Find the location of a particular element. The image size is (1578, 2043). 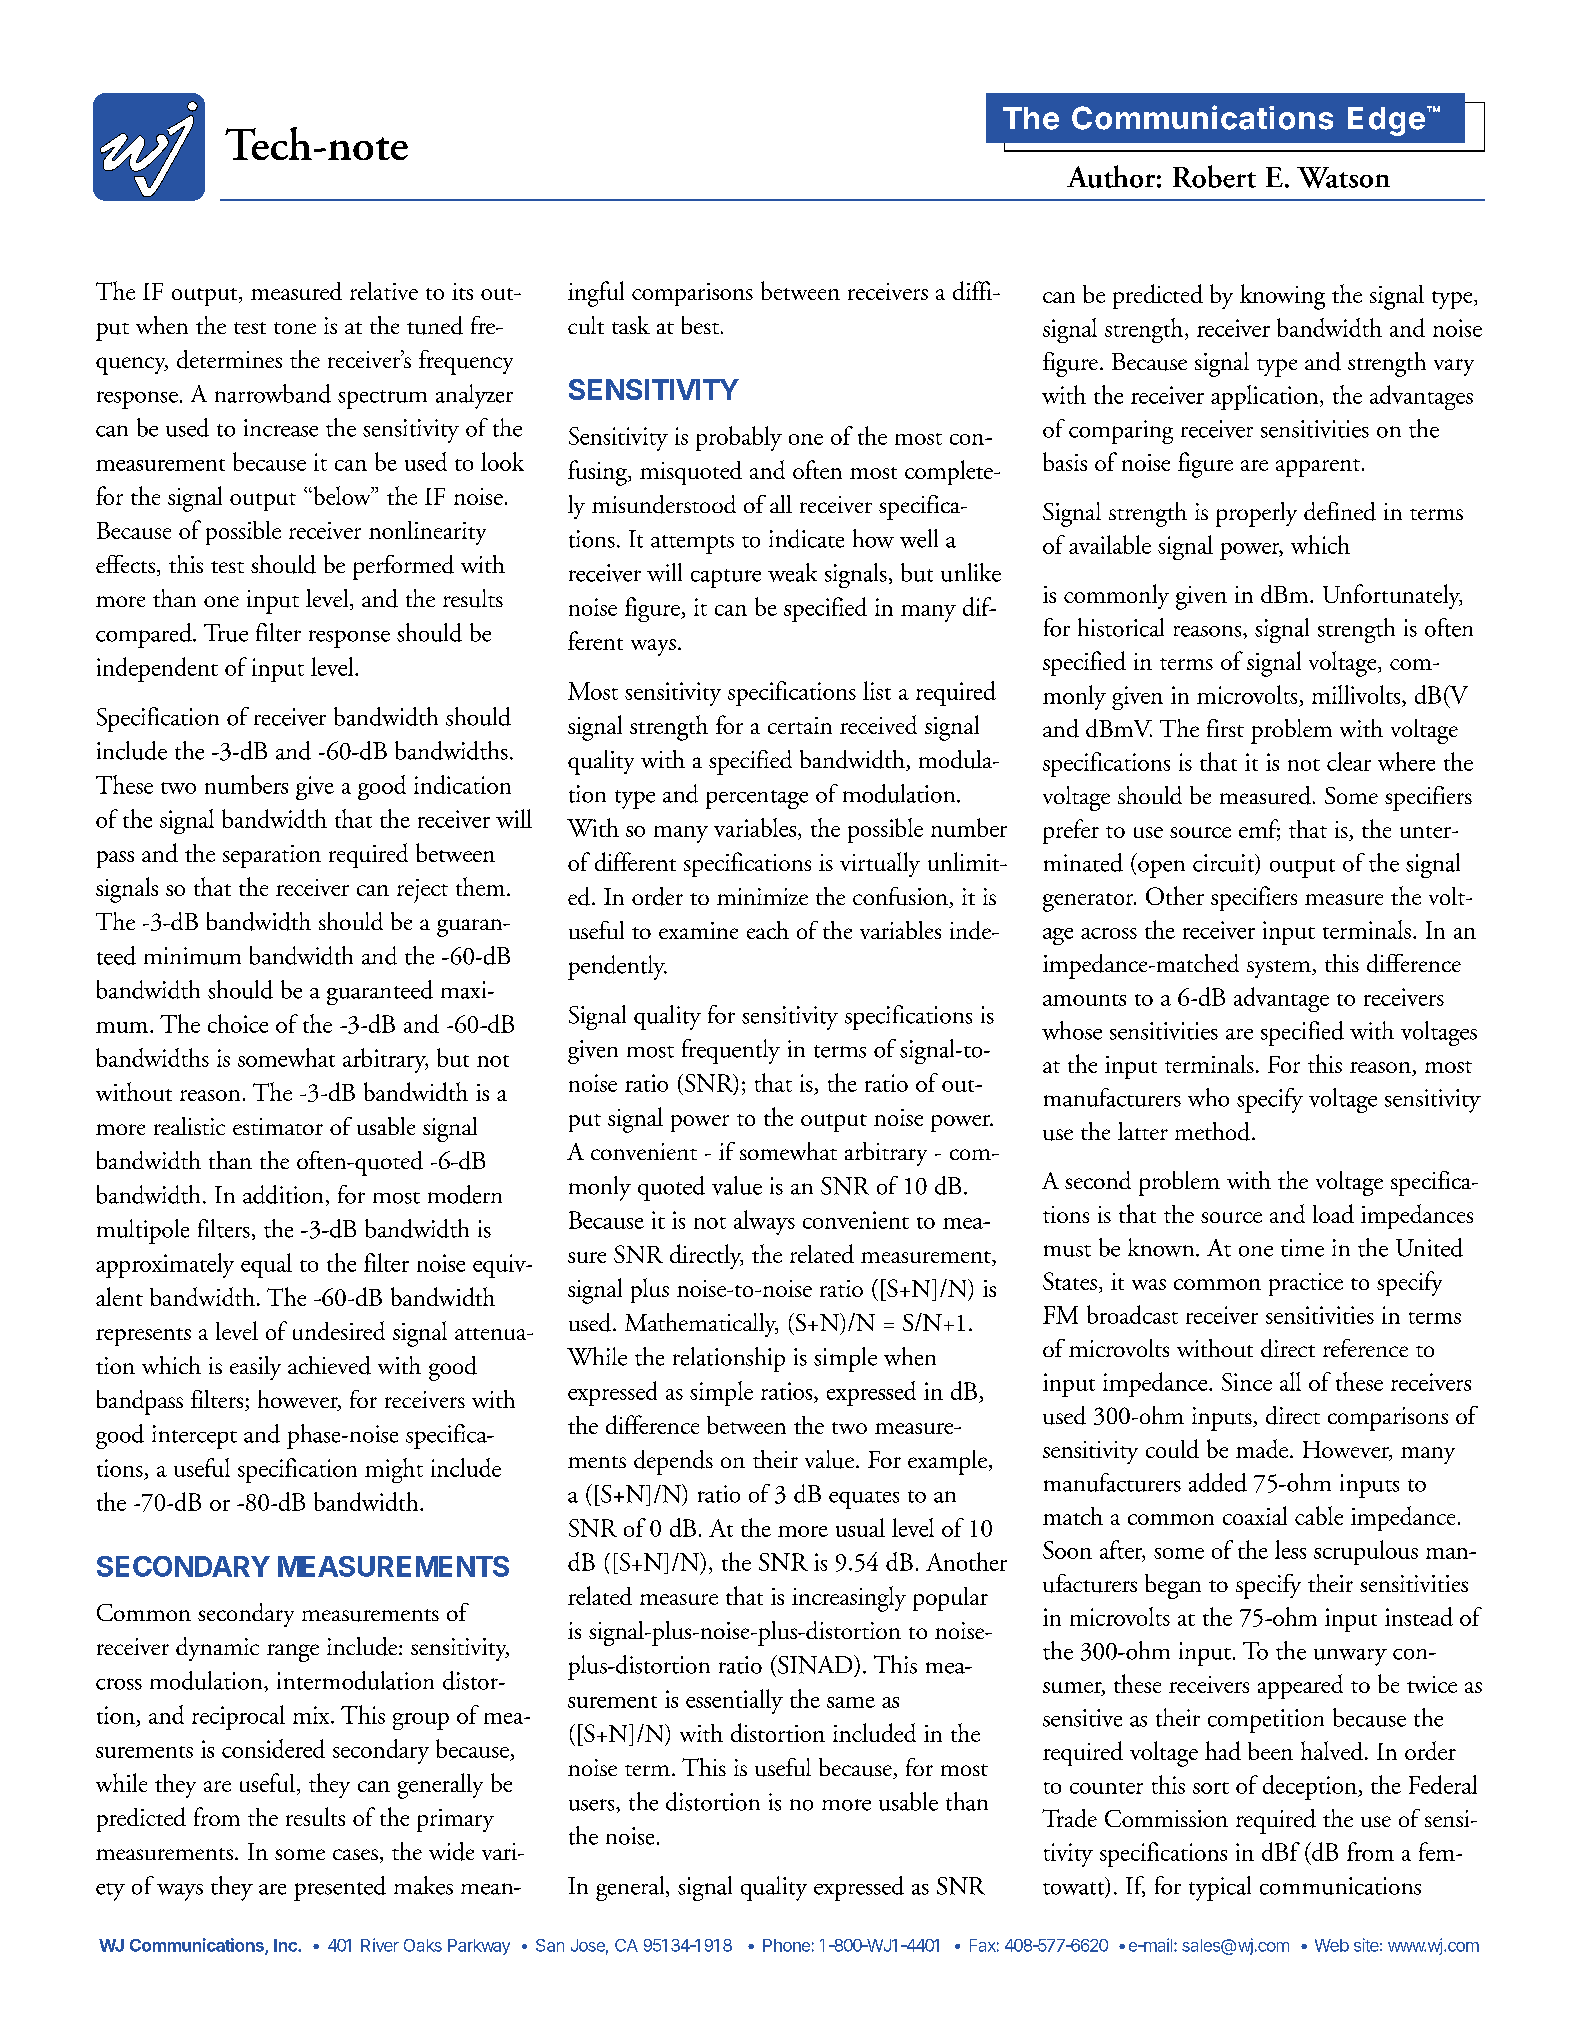

Watson is located at coordinates (1343, 177).
